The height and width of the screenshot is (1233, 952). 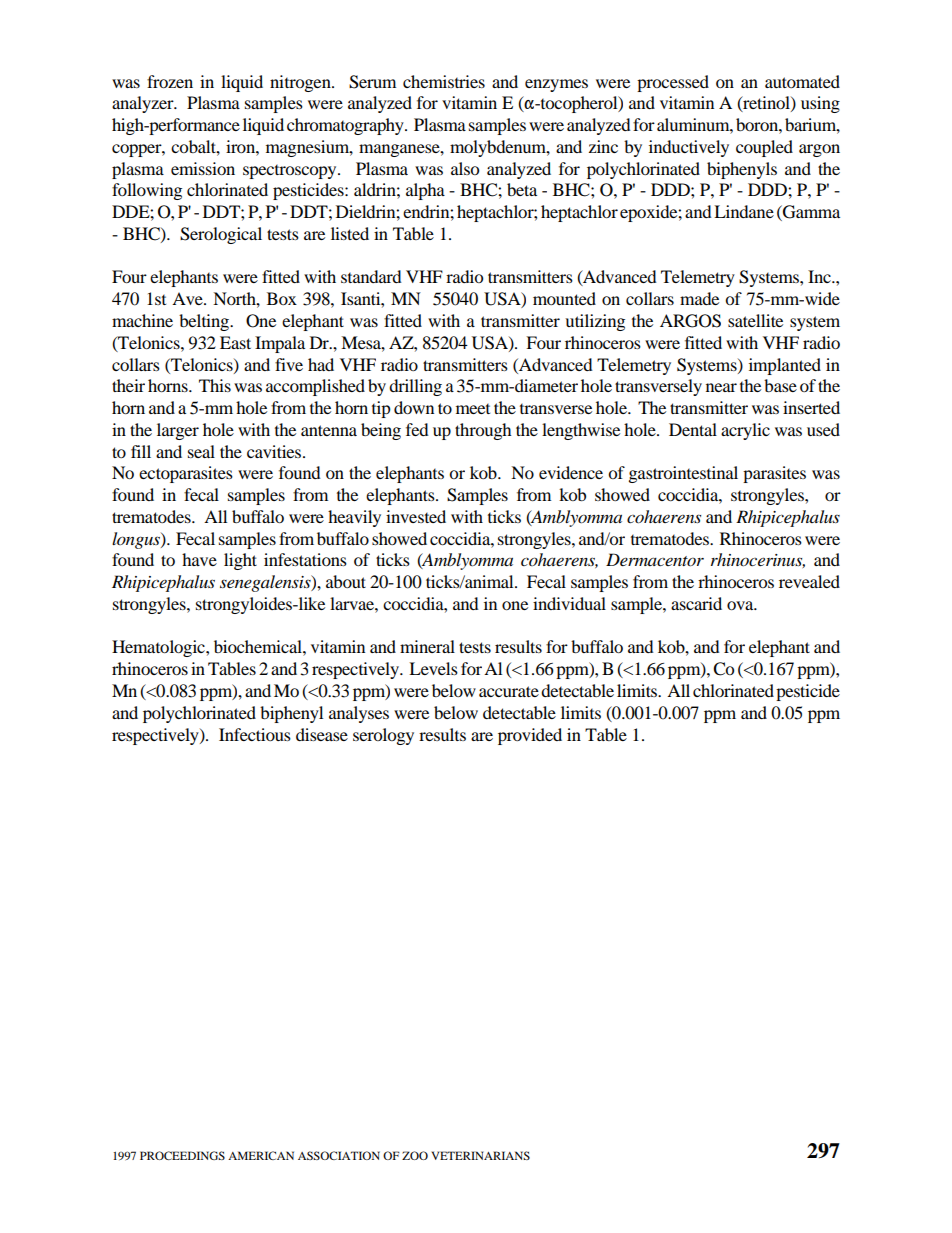 What do you see at coordinates (444, 81) in the screenshot?
I see `chemistries` at bounding box center [444, 81].
